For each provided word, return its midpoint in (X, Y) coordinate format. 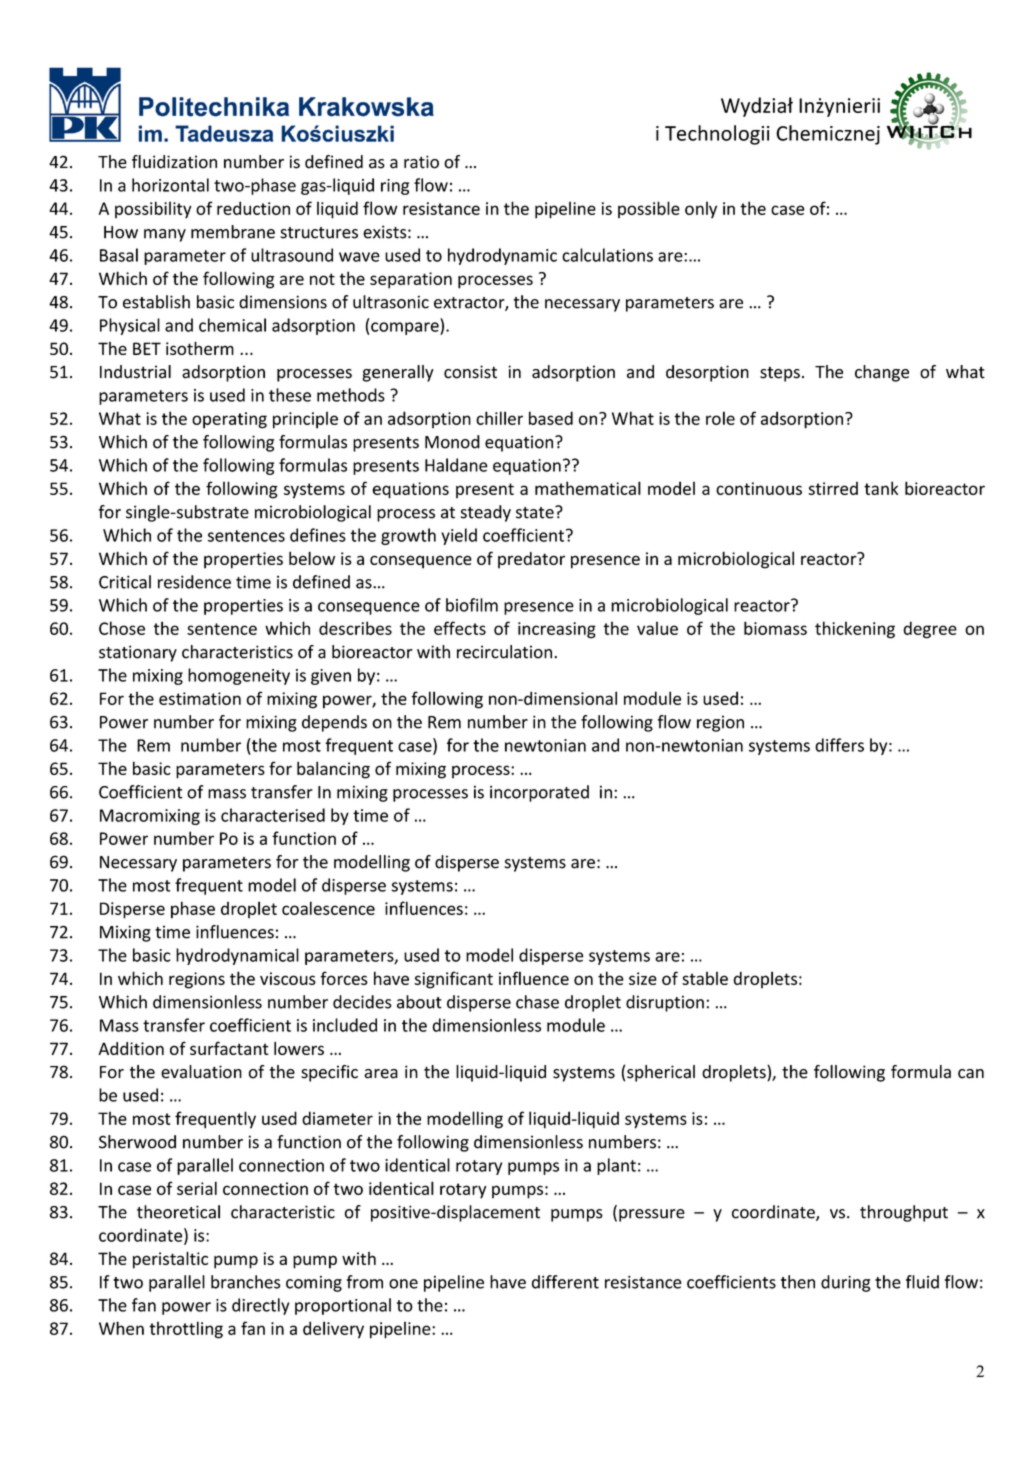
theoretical (178, 1212)
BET (147, 348)
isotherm (200, 348)
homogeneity (239, 676)
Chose (122, 628)
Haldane (456, 465)
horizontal (170, 185)
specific (329, 1073)
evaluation (201, 1072)
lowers (299, 1048)
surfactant (229, 1048)
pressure (652, 1215)
